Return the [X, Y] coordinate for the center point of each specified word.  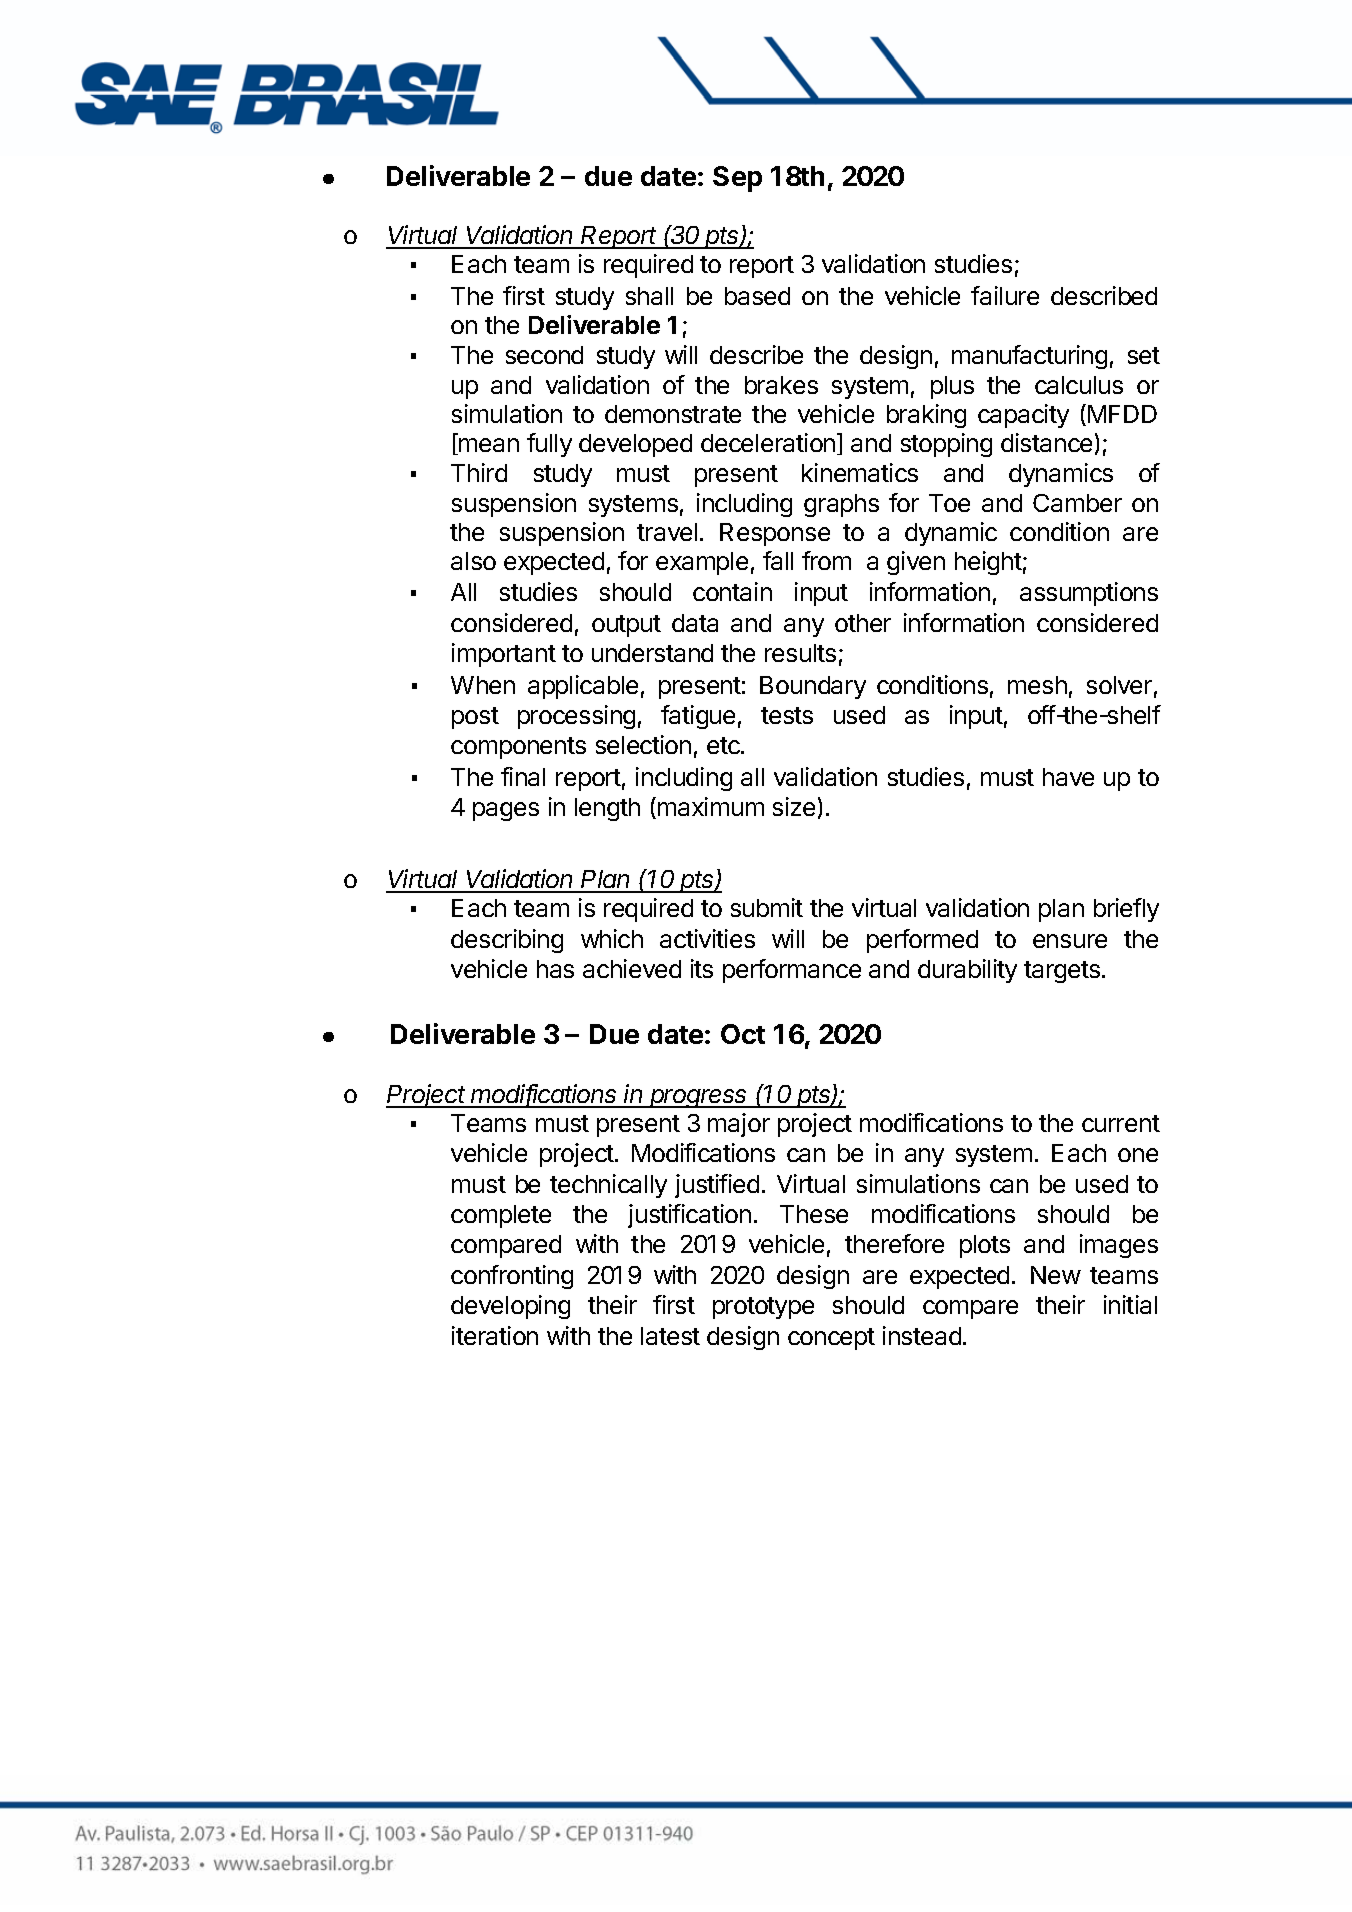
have [1068, 777]
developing [510, 1307]
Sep [737, 179]
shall [649, 296]
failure [1005, 295]
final [523, 776]
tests [787, 715]
